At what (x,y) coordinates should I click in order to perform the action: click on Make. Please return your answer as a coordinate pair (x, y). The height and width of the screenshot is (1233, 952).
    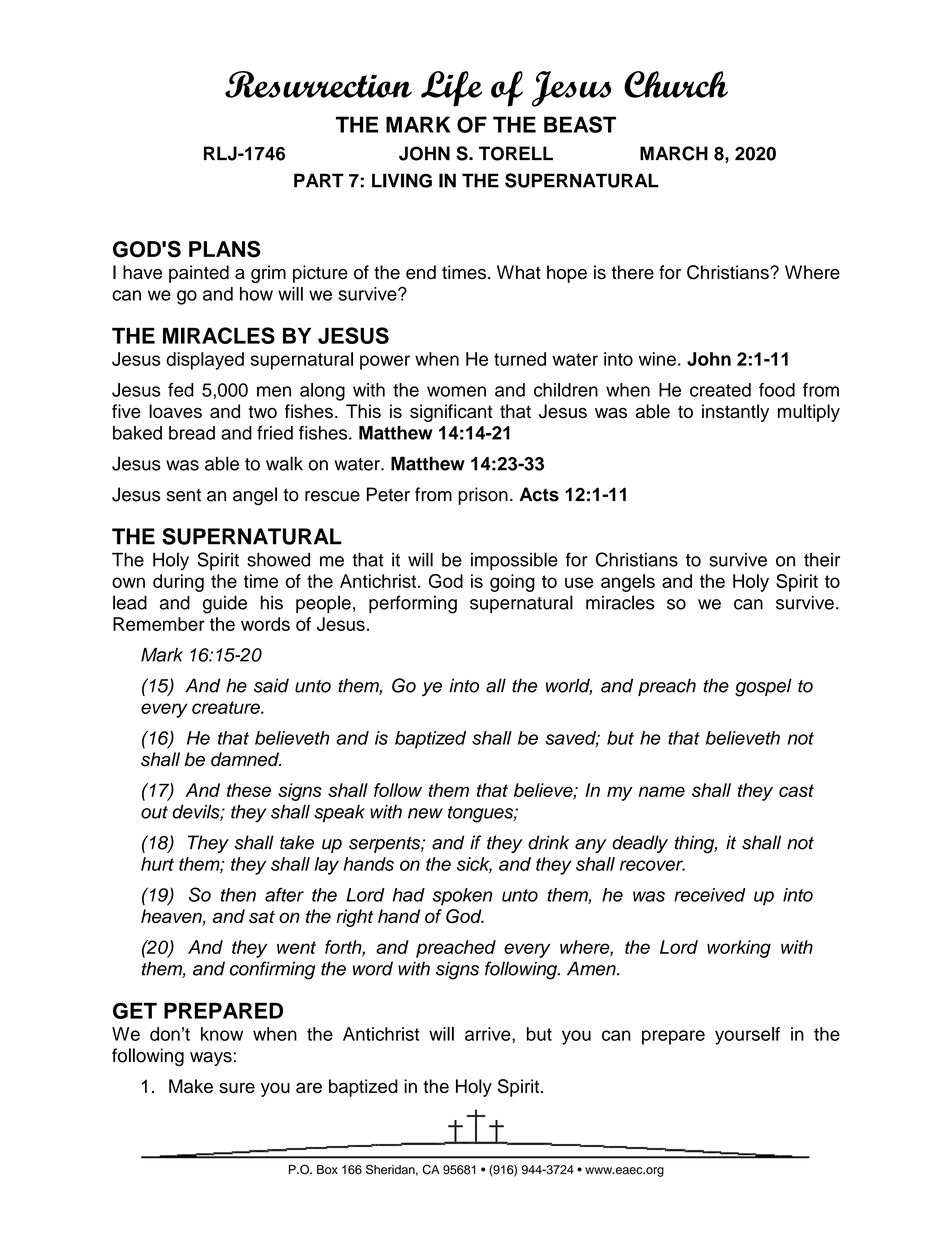
    Looking at the image, I should click on (191, 1086).
